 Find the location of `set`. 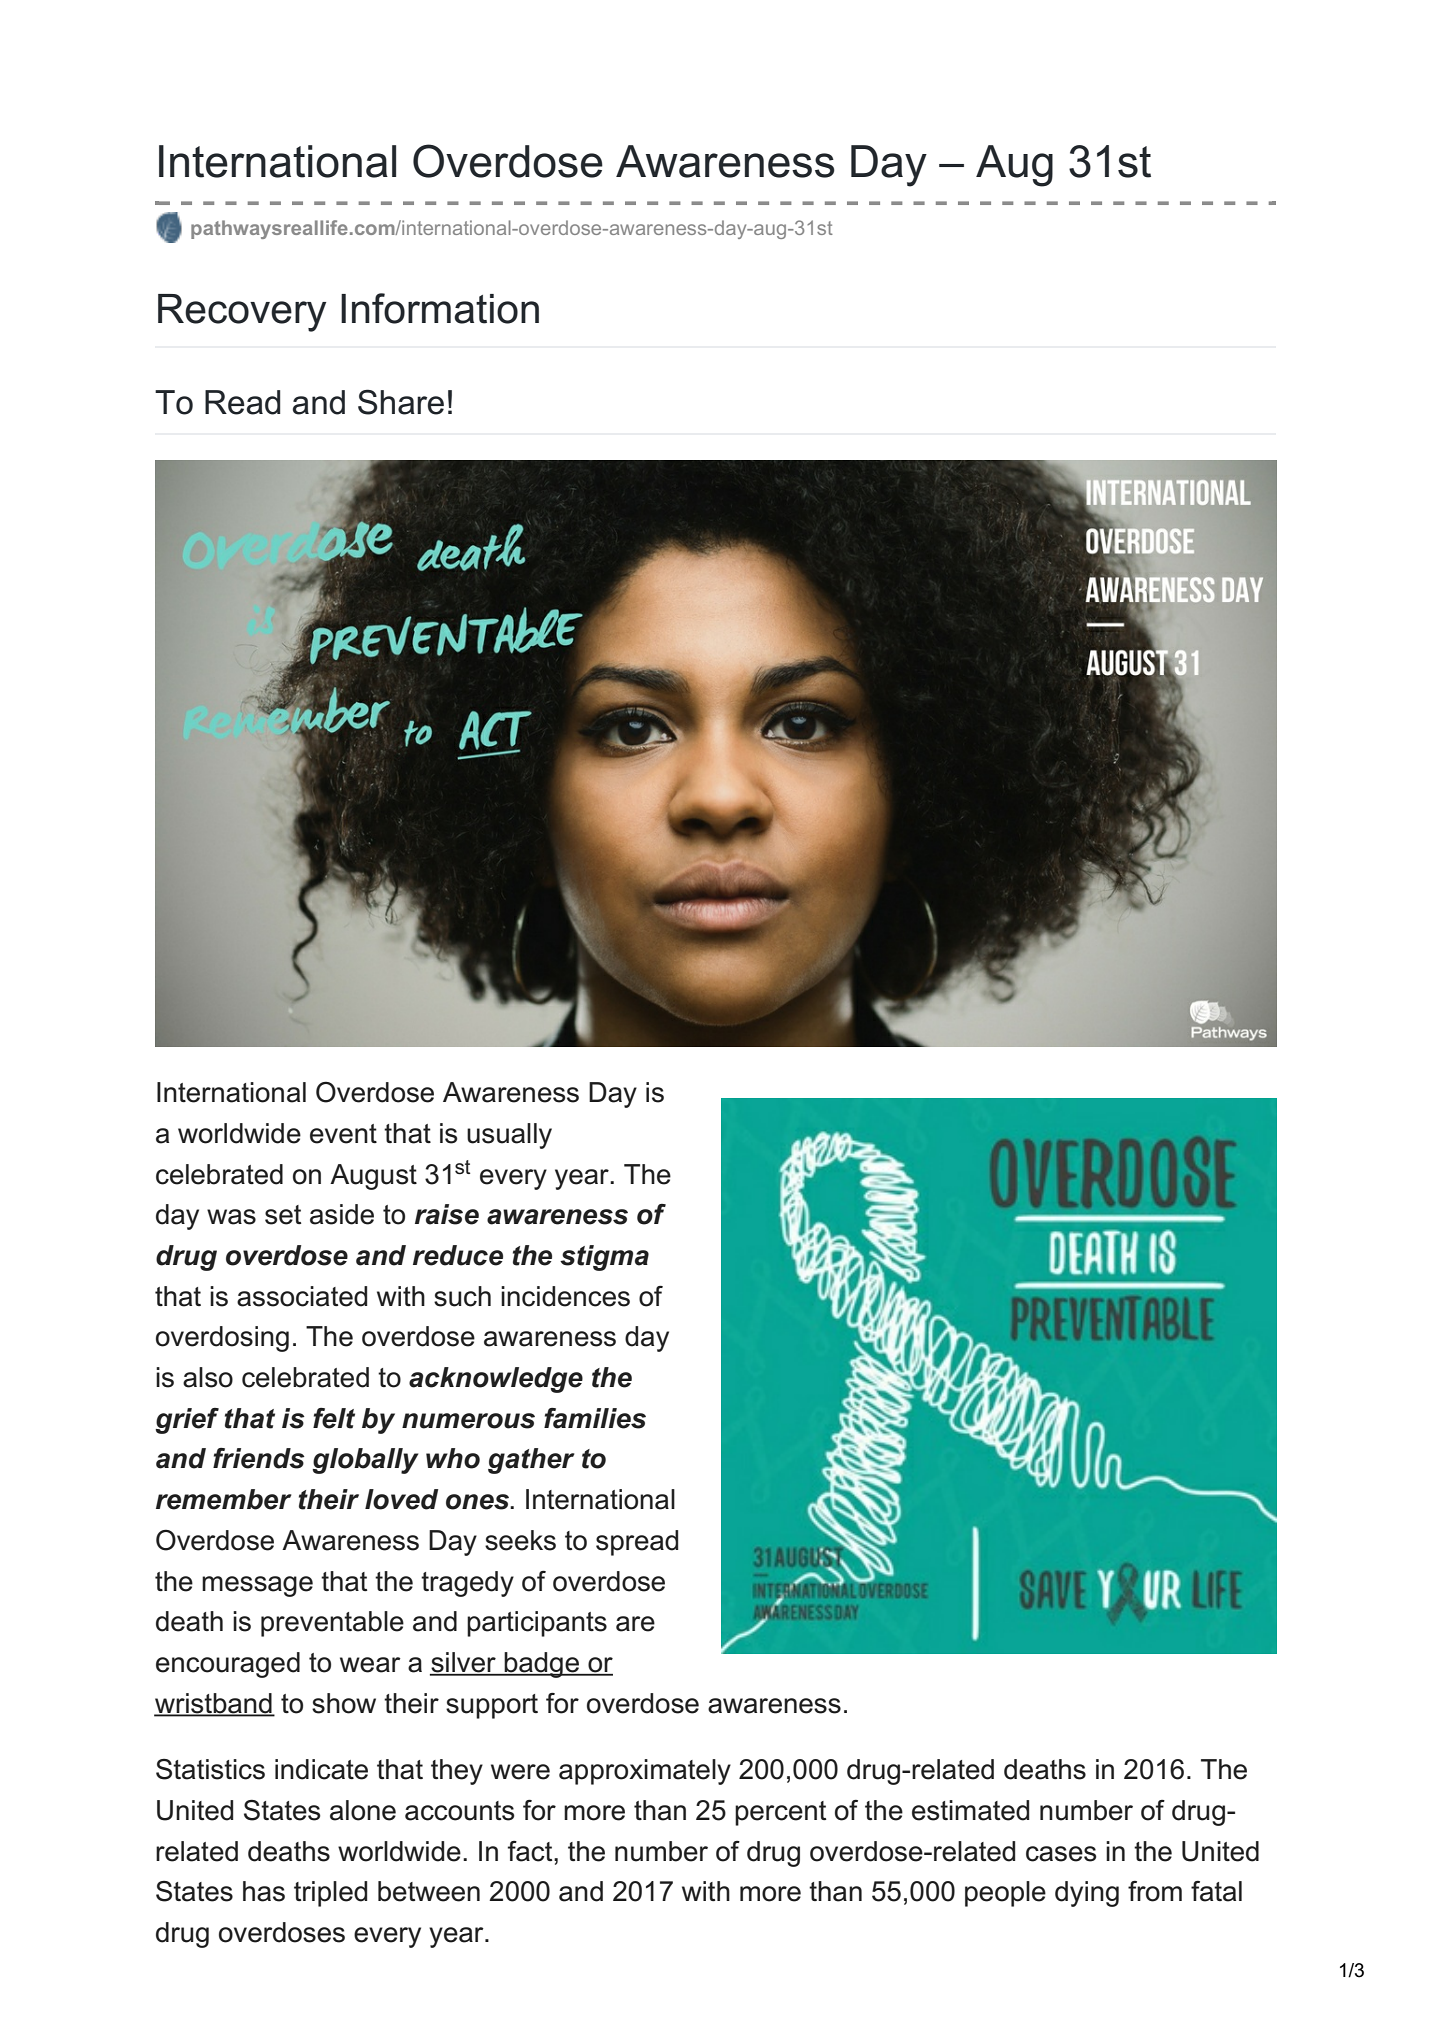

set is located at coordinates (283, 1215).
